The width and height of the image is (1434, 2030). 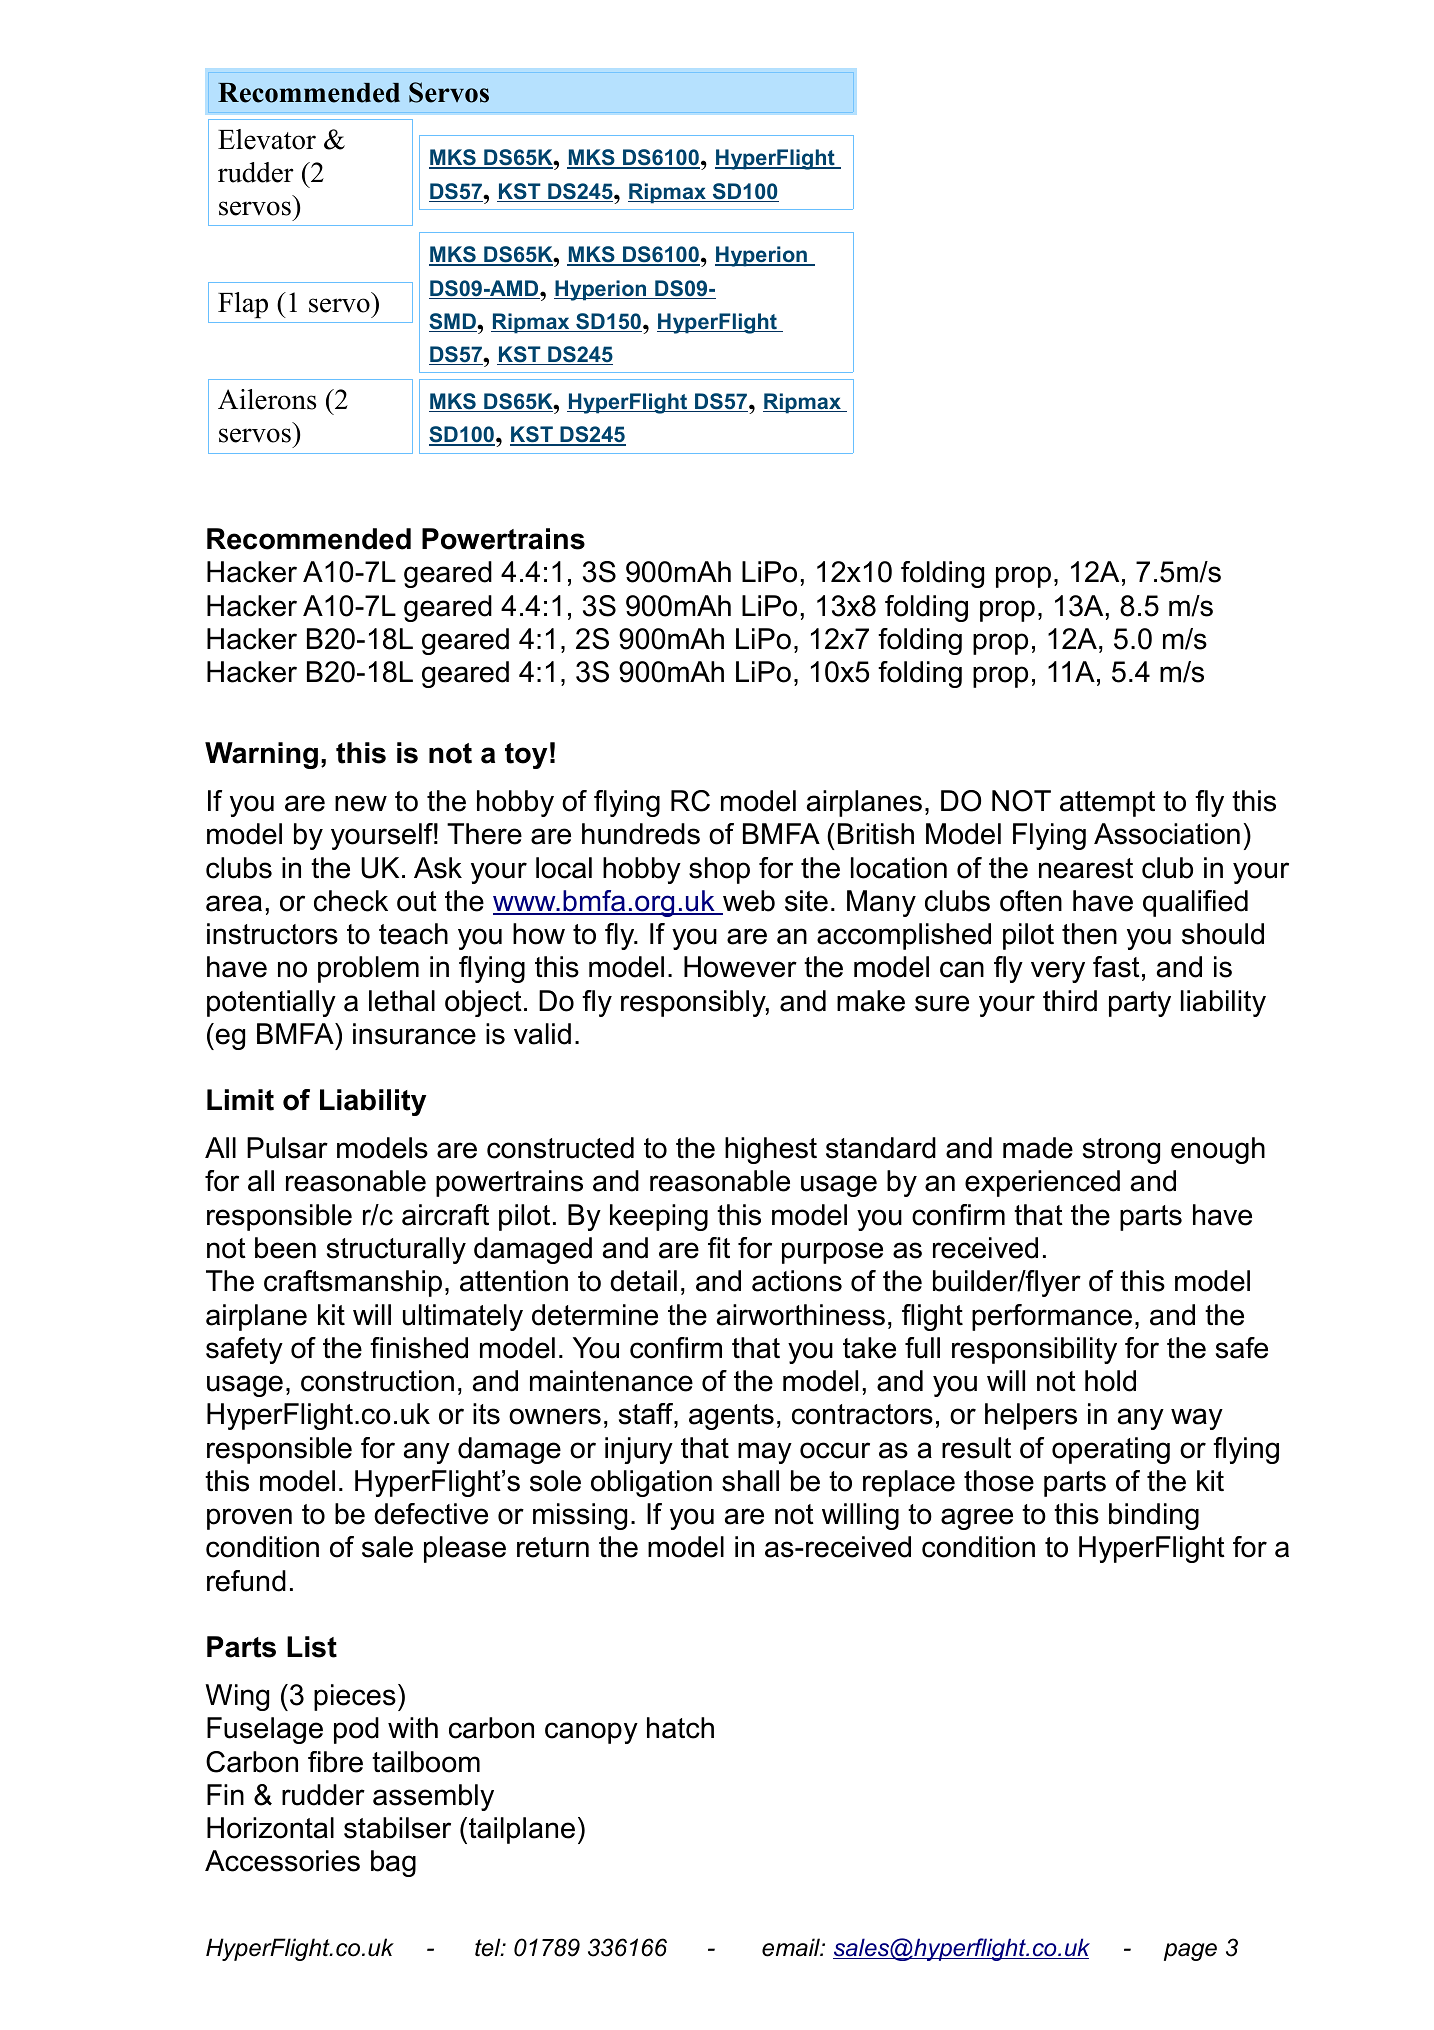 I want to click on attempt, so click(x=1107, y=804).
